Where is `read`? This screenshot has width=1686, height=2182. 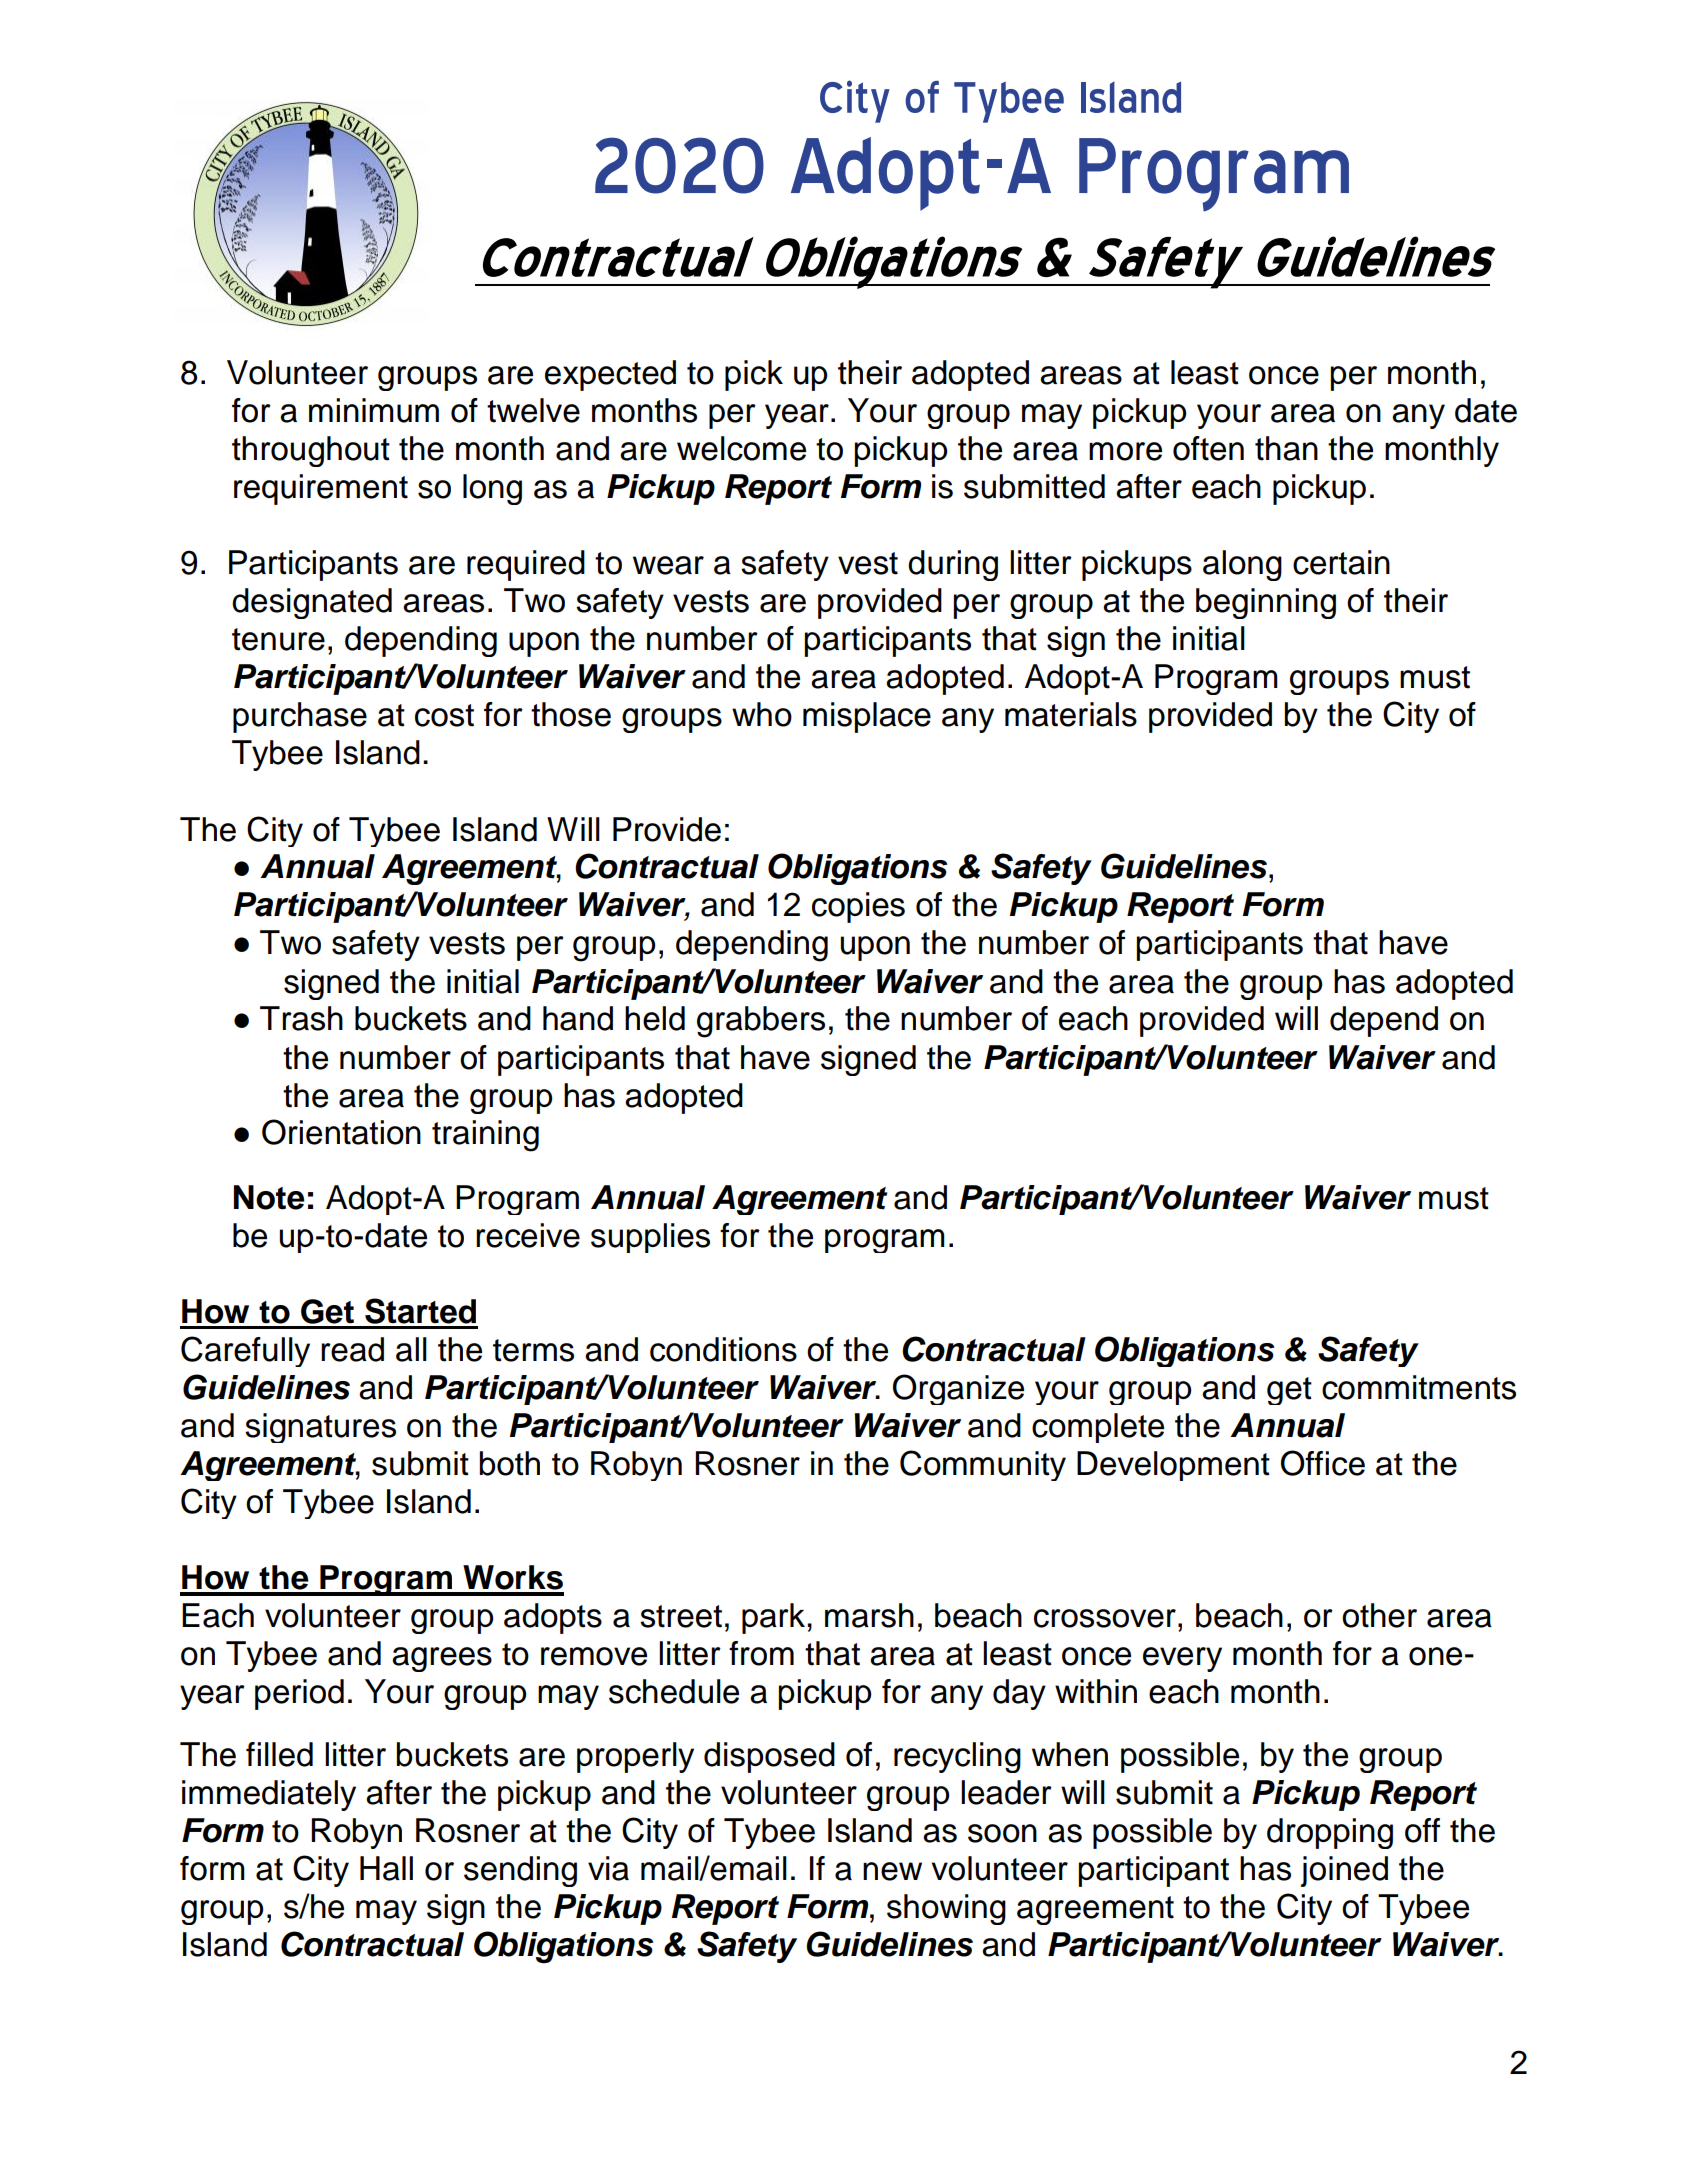
read is located at coordinates (352, 1349).
